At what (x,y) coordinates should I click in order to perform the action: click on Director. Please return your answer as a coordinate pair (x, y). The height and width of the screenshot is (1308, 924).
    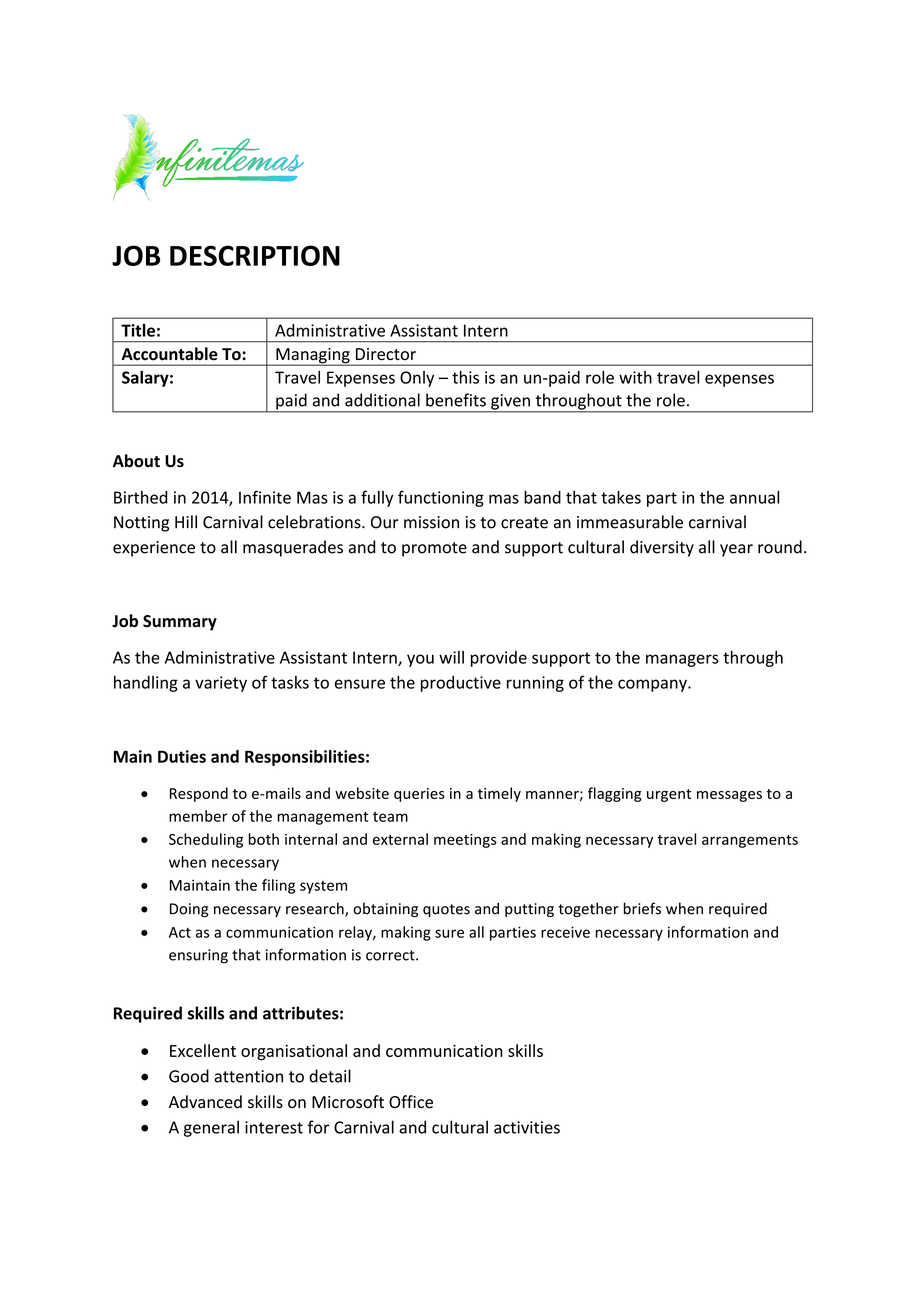
    Looking at the image, I should click on (386, 354).
